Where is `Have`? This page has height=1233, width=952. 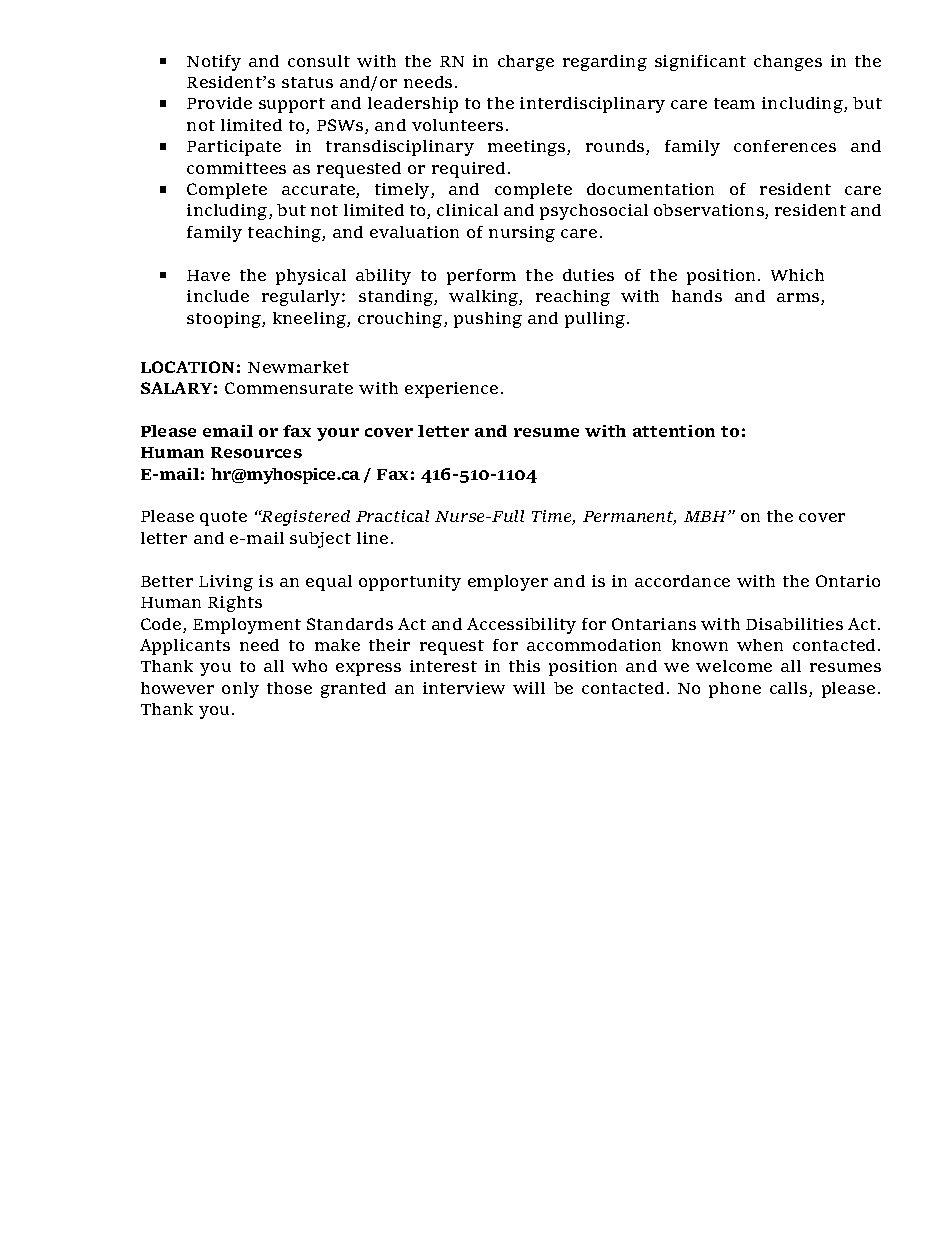 Have is located at coordinates (208, 275).
